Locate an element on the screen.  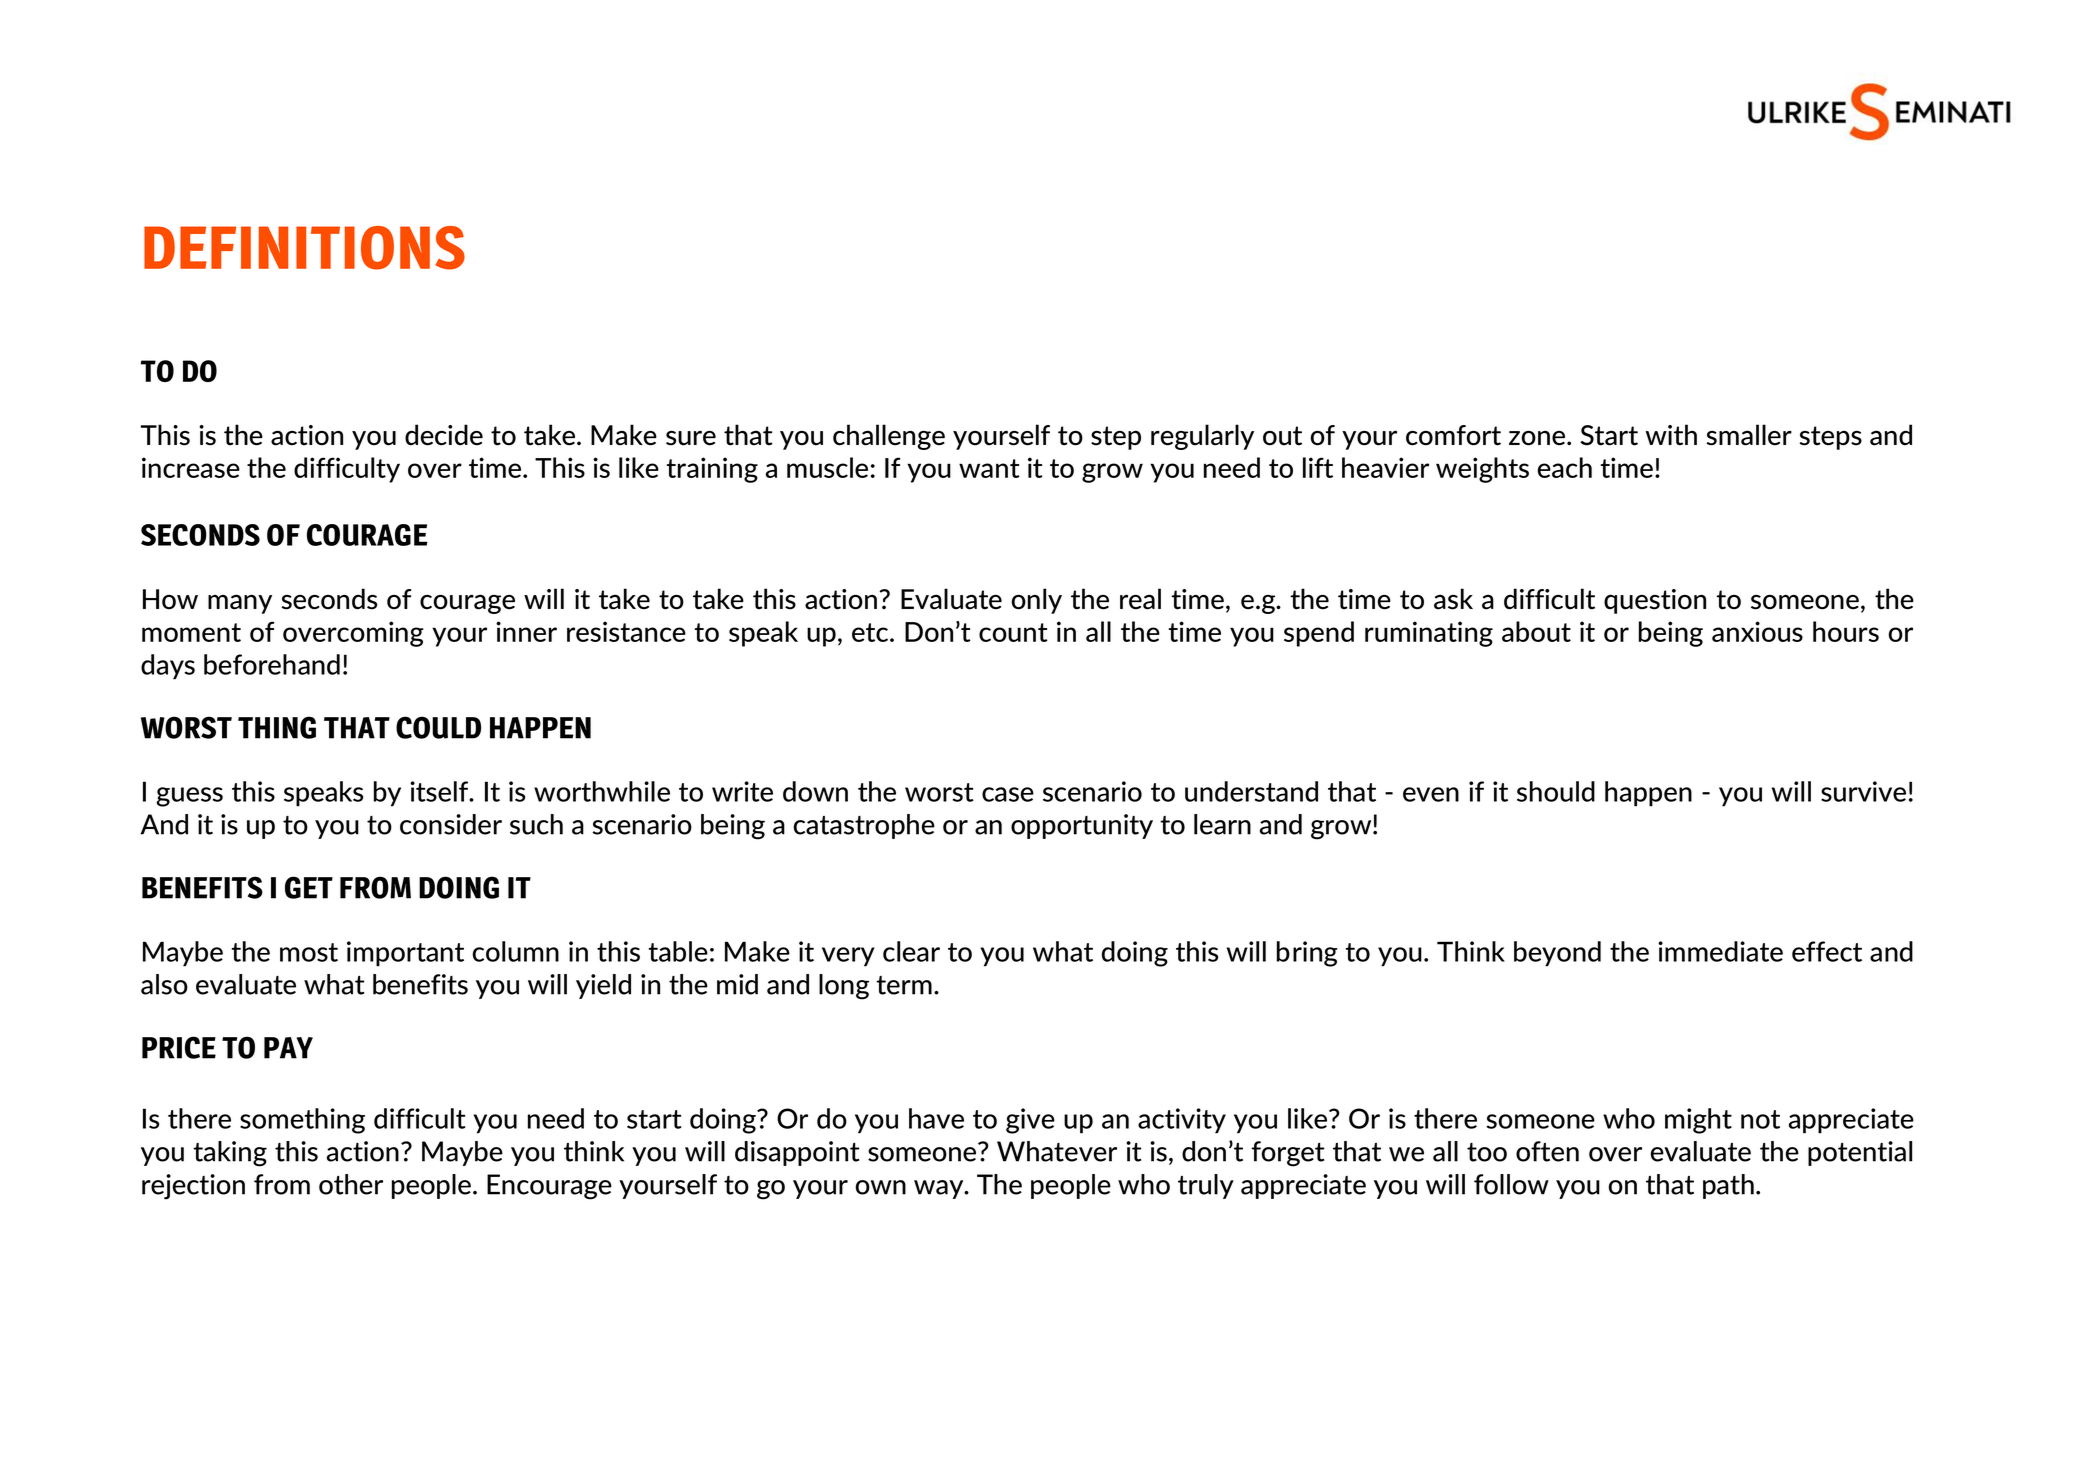
count is located at coordinates (1013, 632).
